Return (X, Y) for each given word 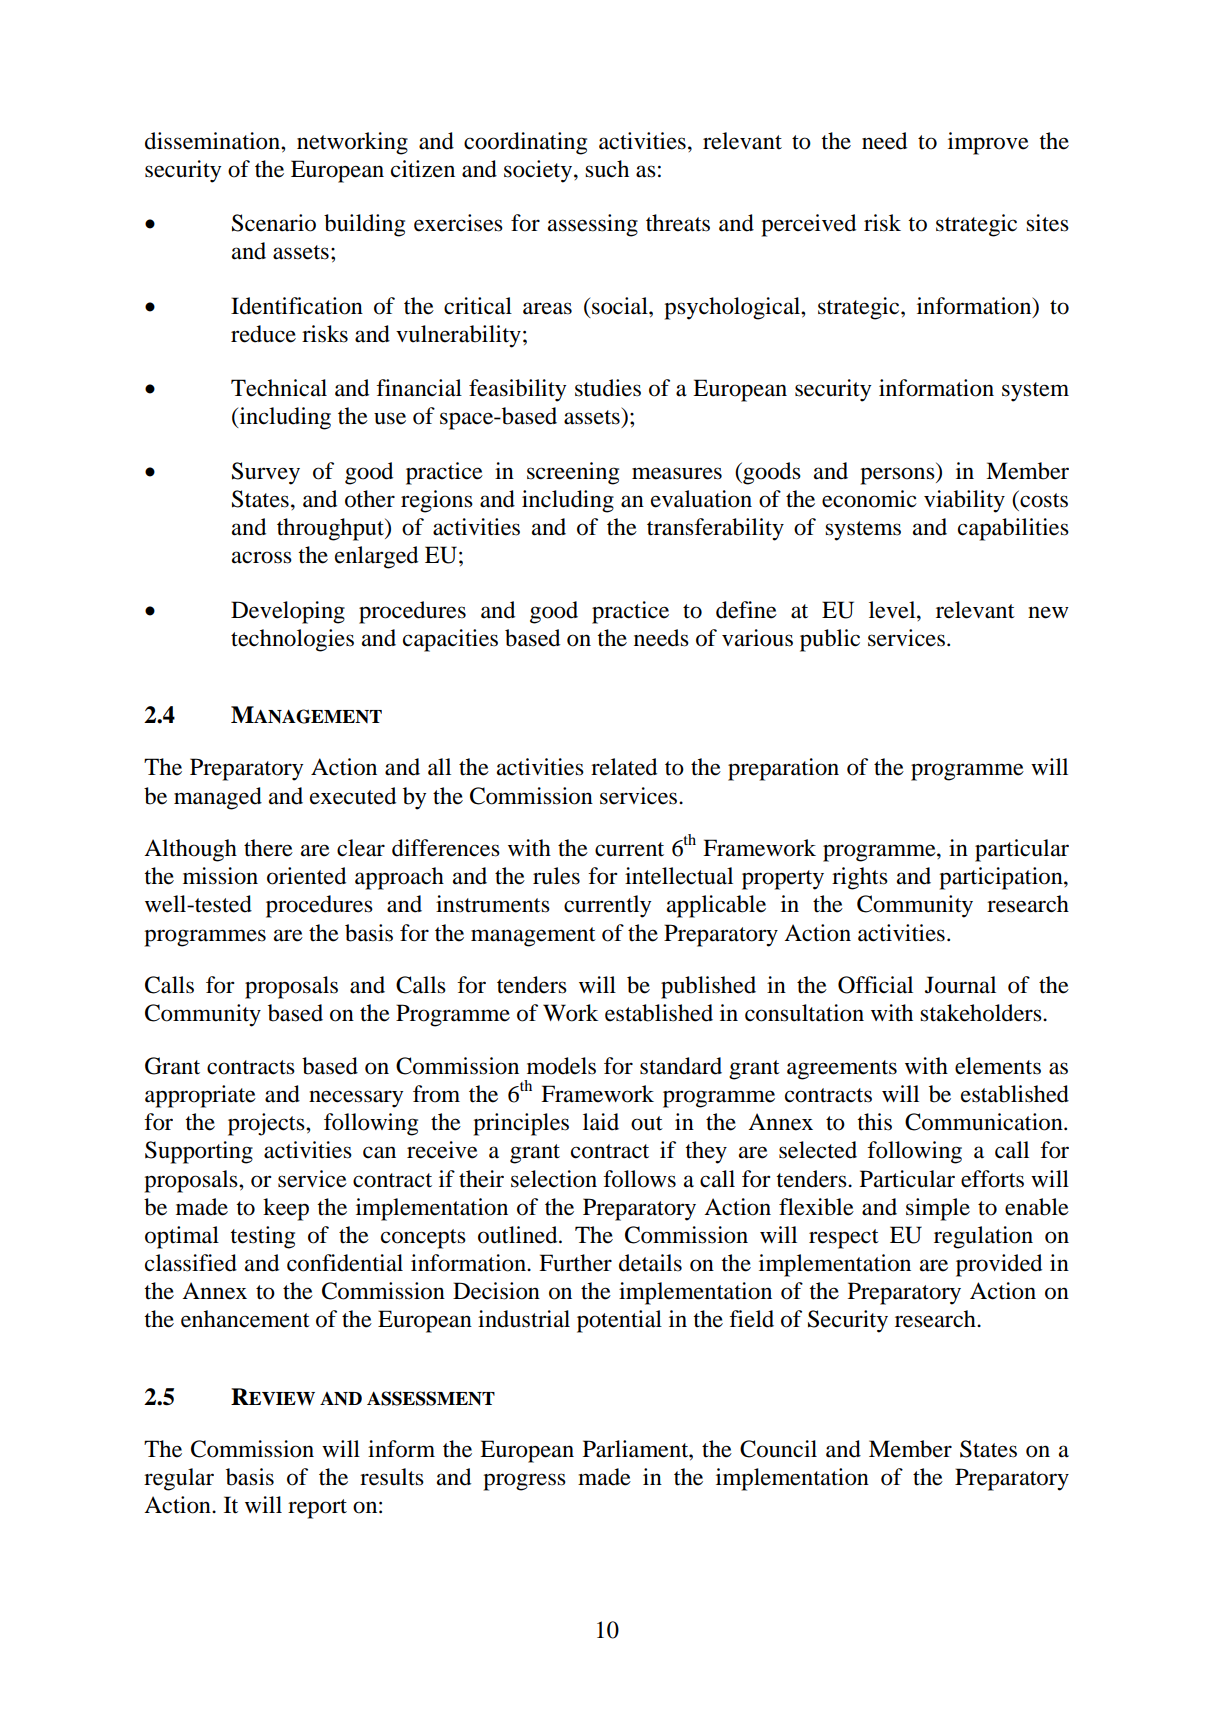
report (317, 1509)
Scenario (274, 223)
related (624, 767)
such (607, 169)
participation (1002, 878)
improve (988, 143)
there (268, 848)
